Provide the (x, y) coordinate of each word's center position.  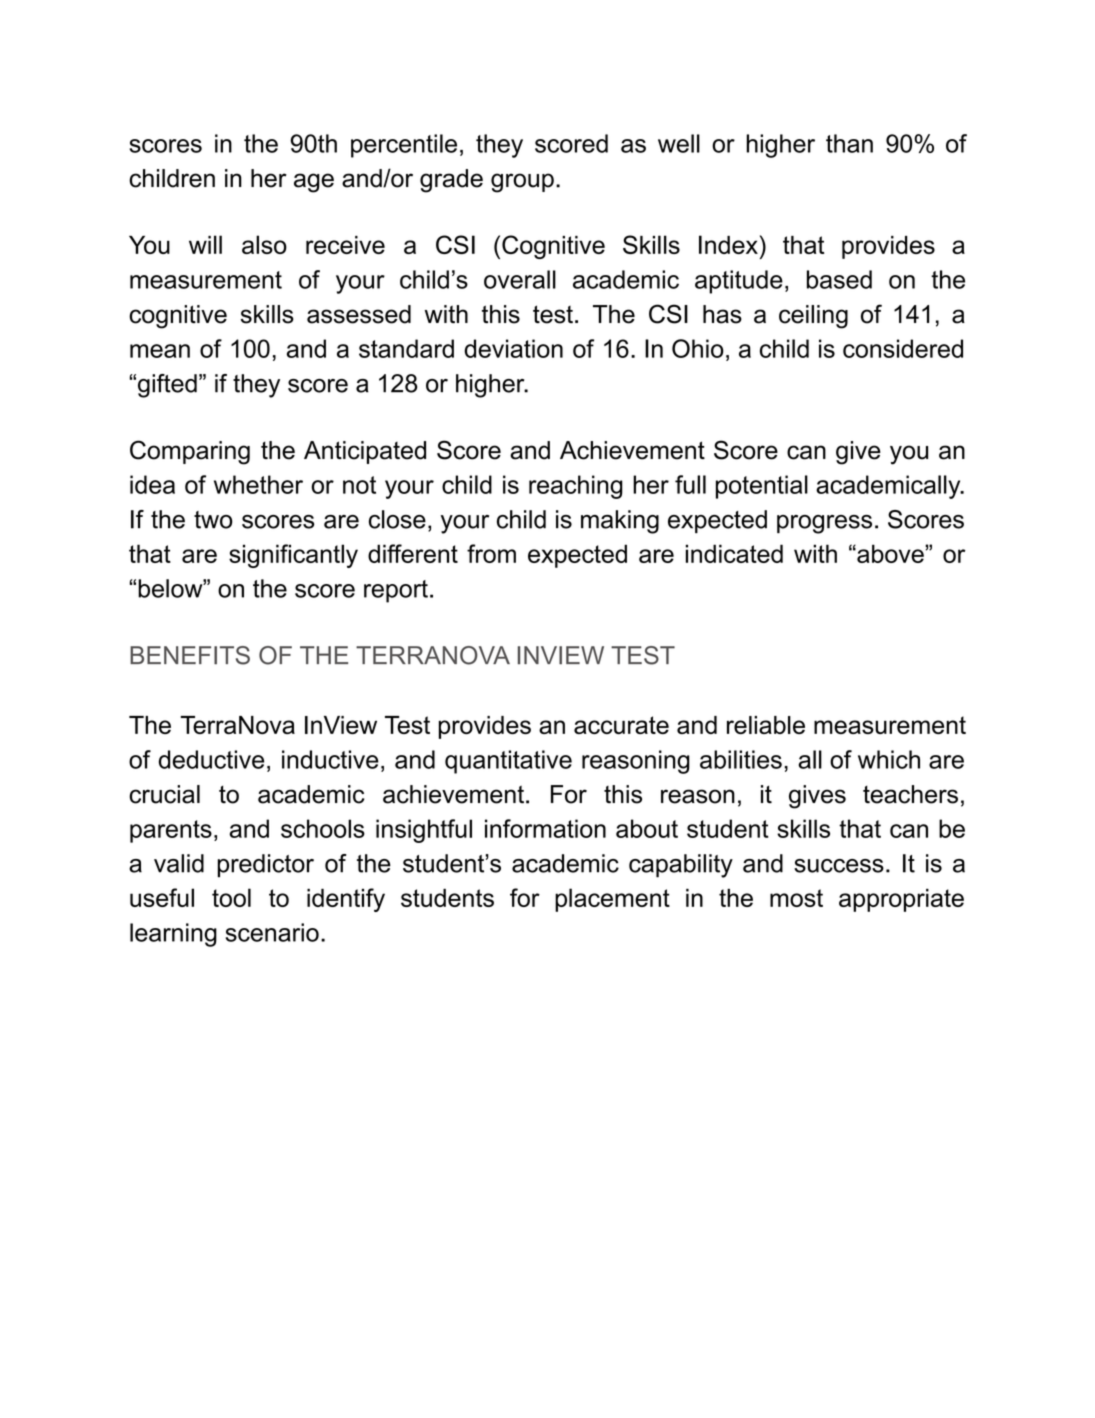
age (314, 183)
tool (231, 897)
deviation (513, 348)
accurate (621, 725)
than (849, 143)
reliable (766, 725)
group (522, 183)
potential (762, 487)
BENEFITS (190, 655)
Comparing (190, 452)
